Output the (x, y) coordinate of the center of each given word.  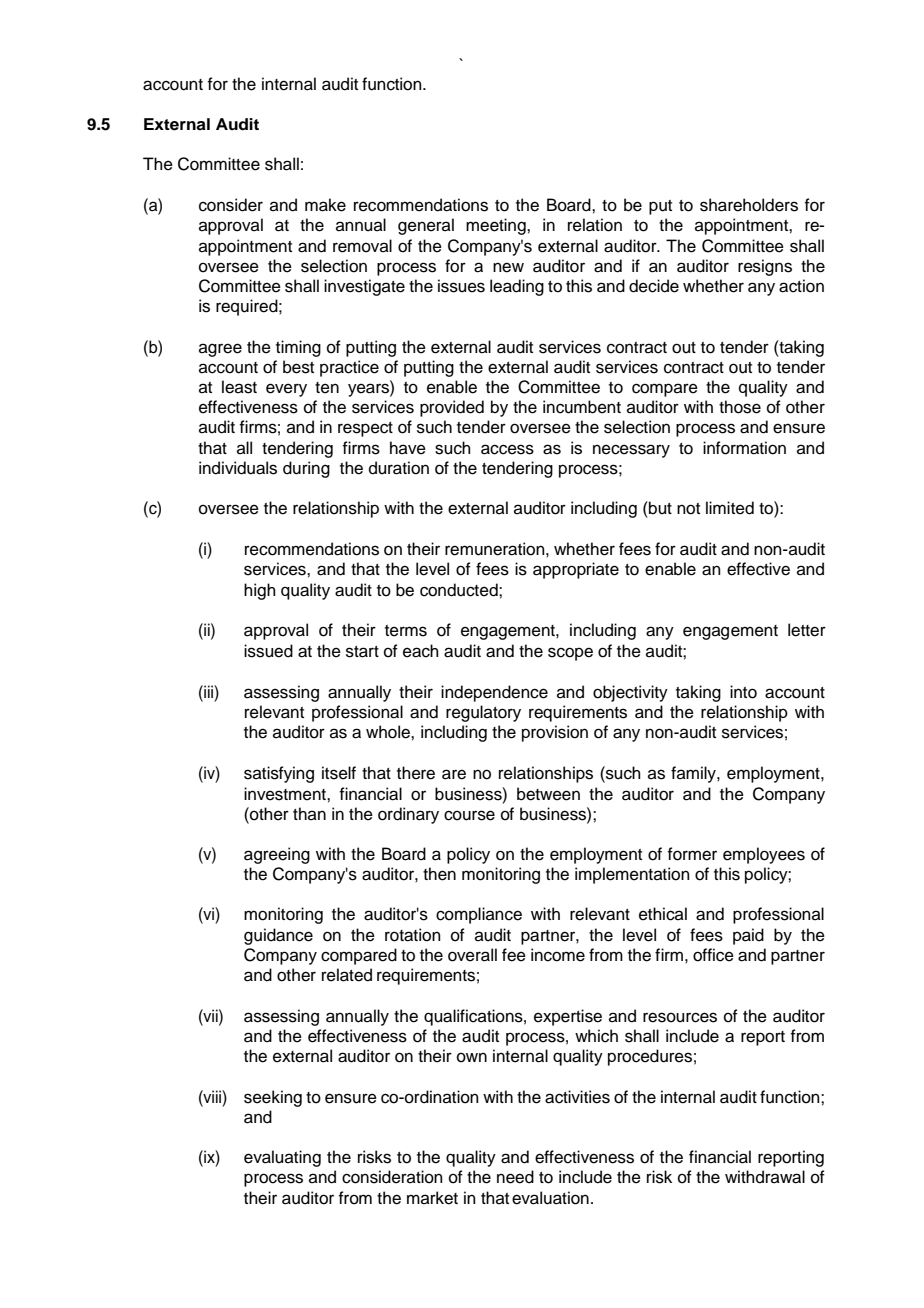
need (515, 1177)
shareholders (749, 205)
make (325, 205)
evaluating (282, 1158)
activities (577, 1097)
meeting (497, 226)
